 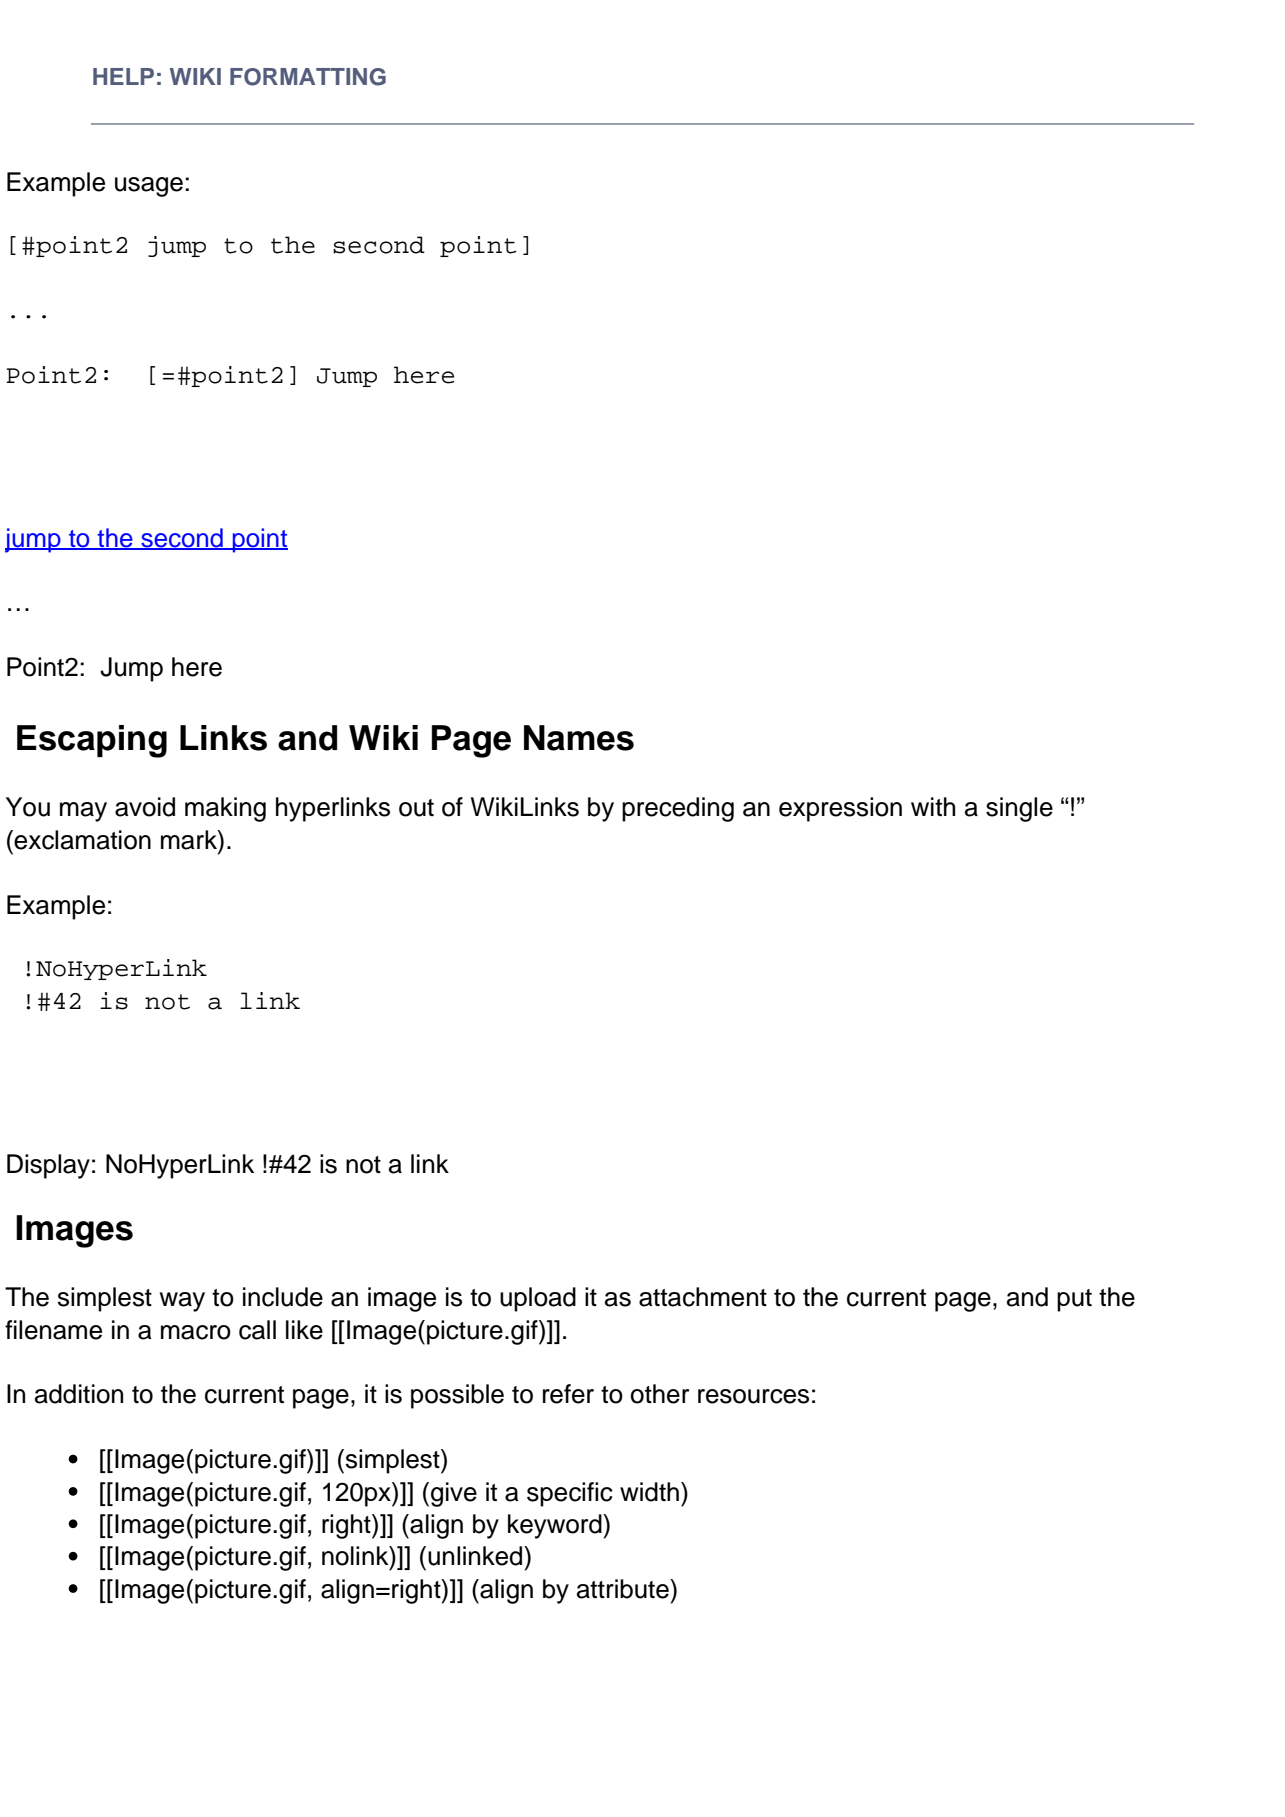 What do you see at coordinates (149, 187) in the screenshot?
I see `usage` at bounding box center [149, 187].
